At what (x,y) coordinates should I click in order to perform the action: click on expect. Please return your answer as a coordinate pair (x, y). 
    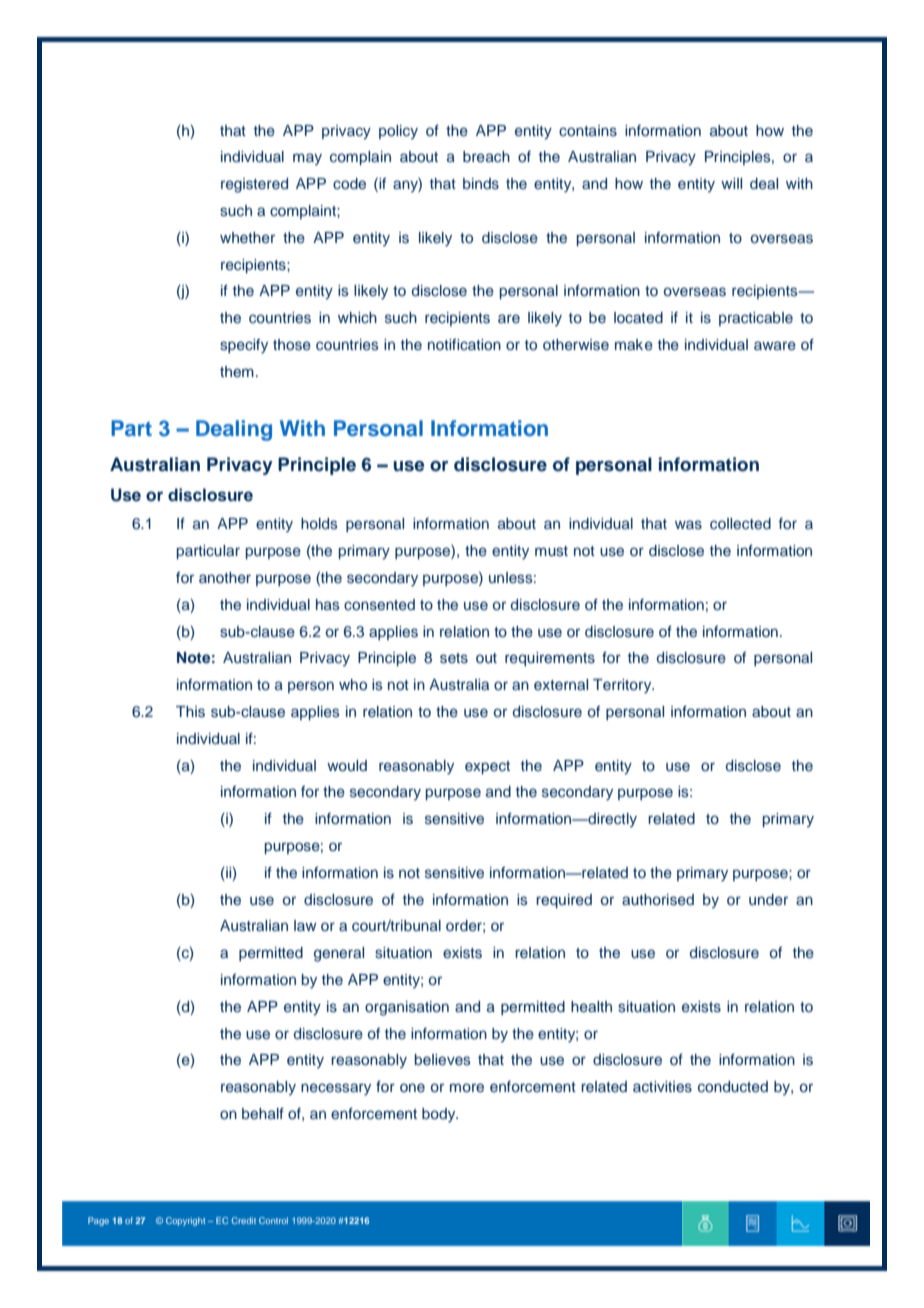
    Looking at the image, I should click on (487, 767).
